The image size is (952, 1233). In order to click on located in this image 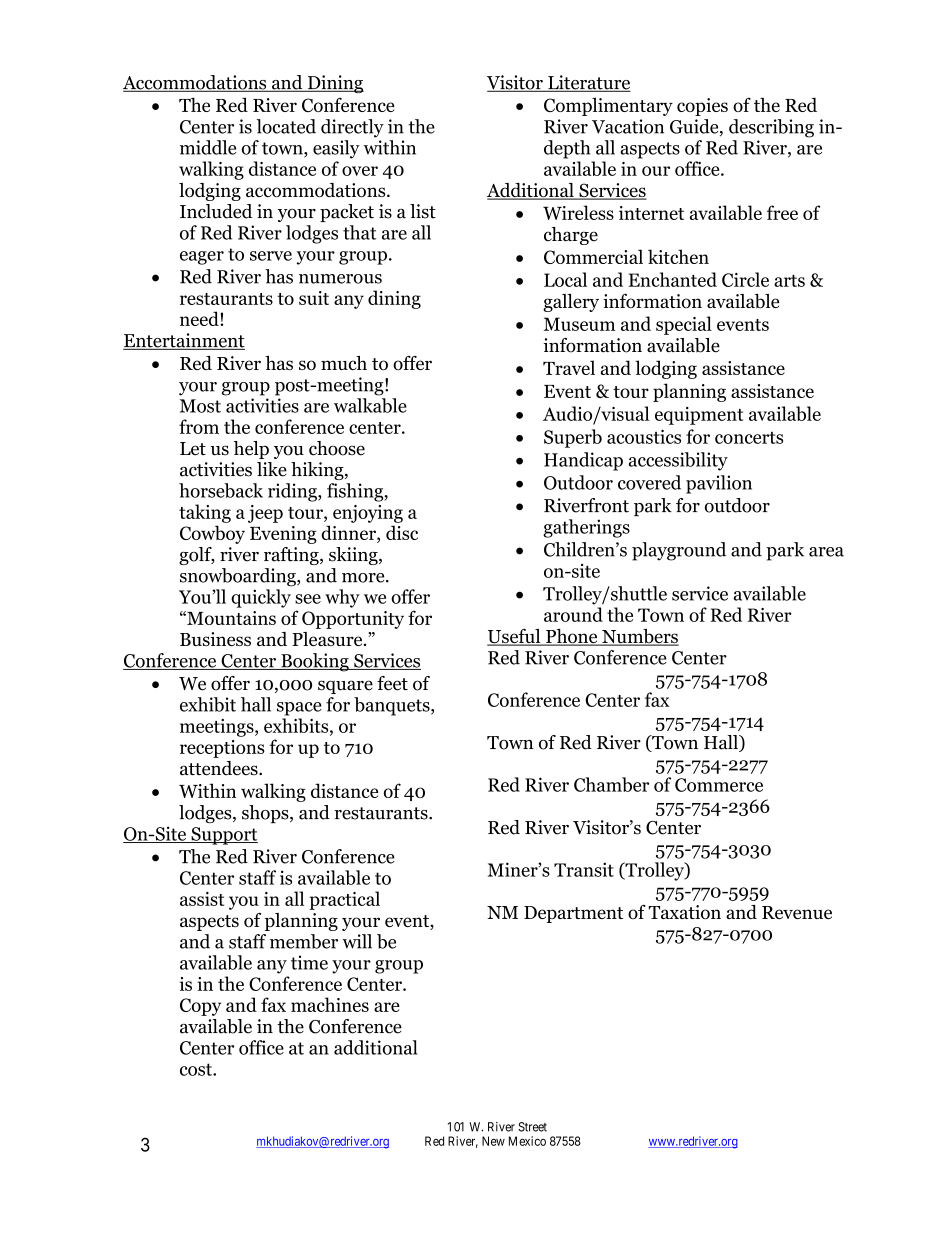, I will do `click(286, 126)`.
